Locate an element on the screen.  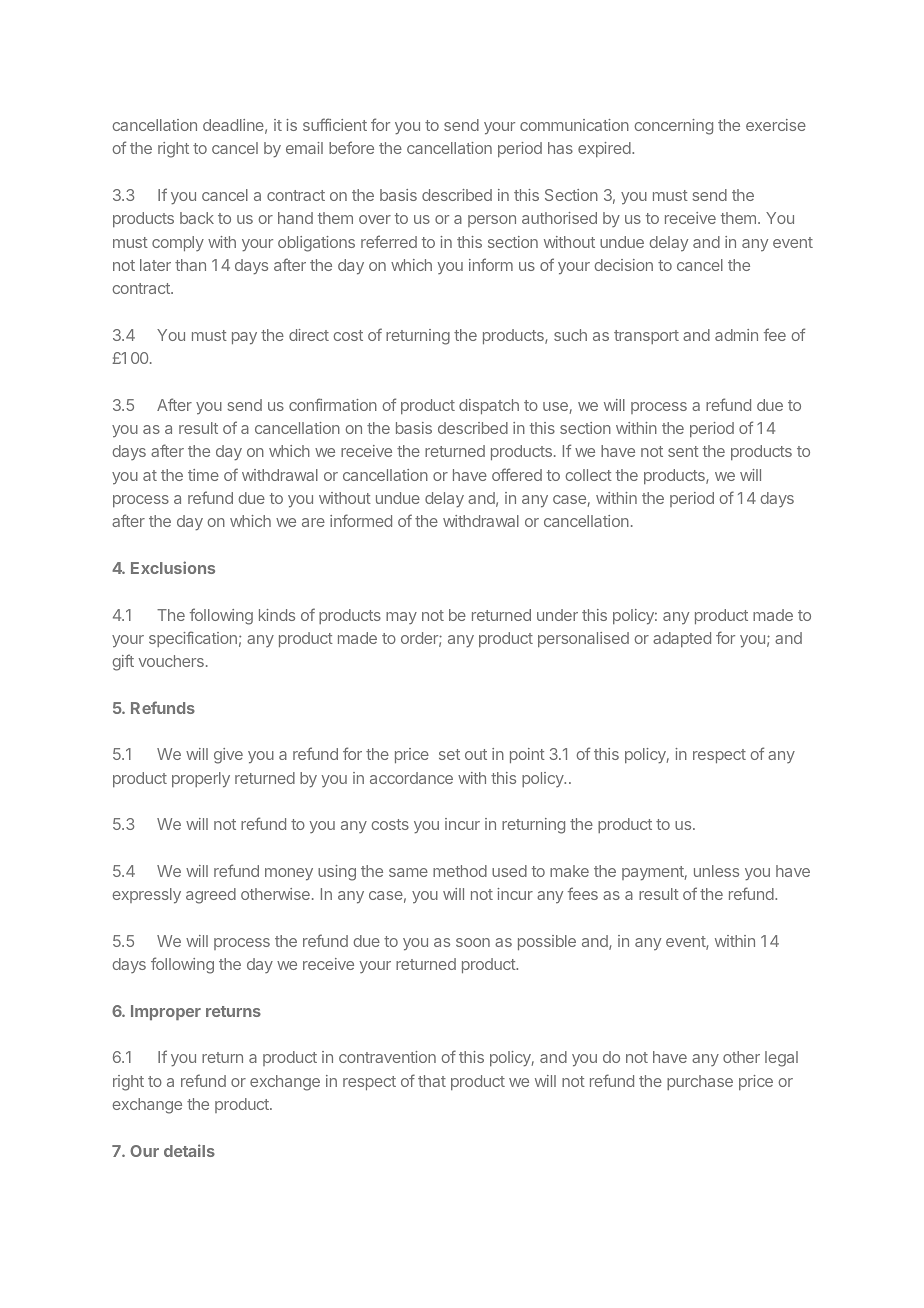
specification is located at coordinates (193, 639).
